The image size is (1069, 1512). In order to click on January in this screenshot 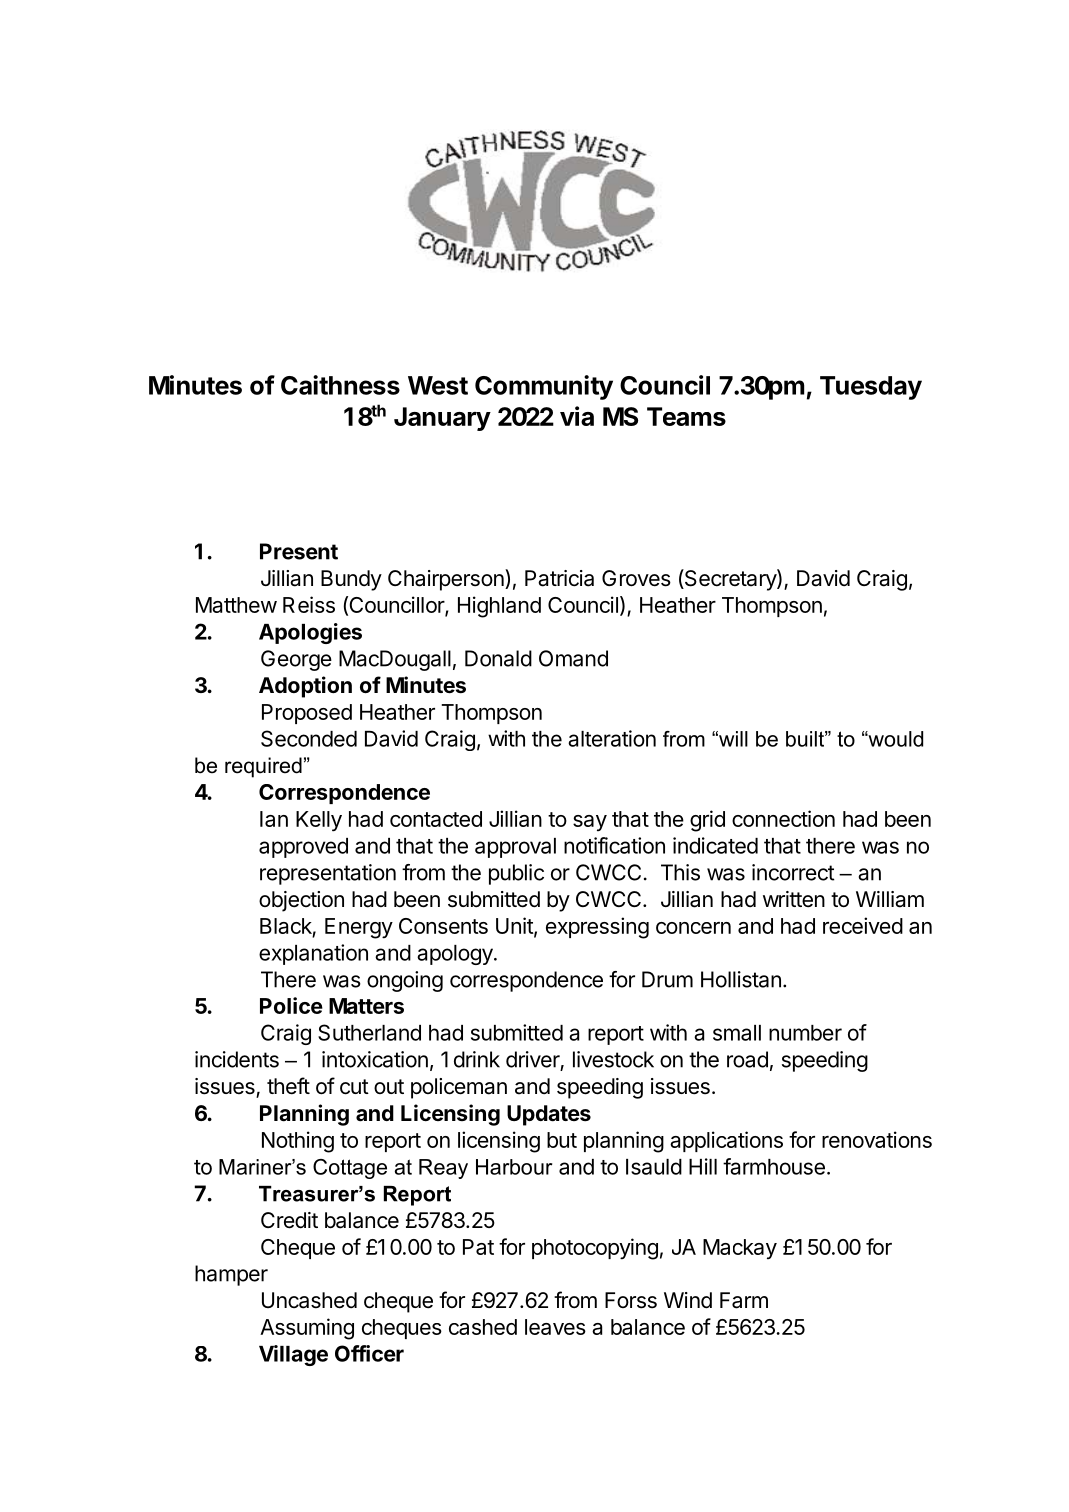, I will do `click(442, 419)`.
